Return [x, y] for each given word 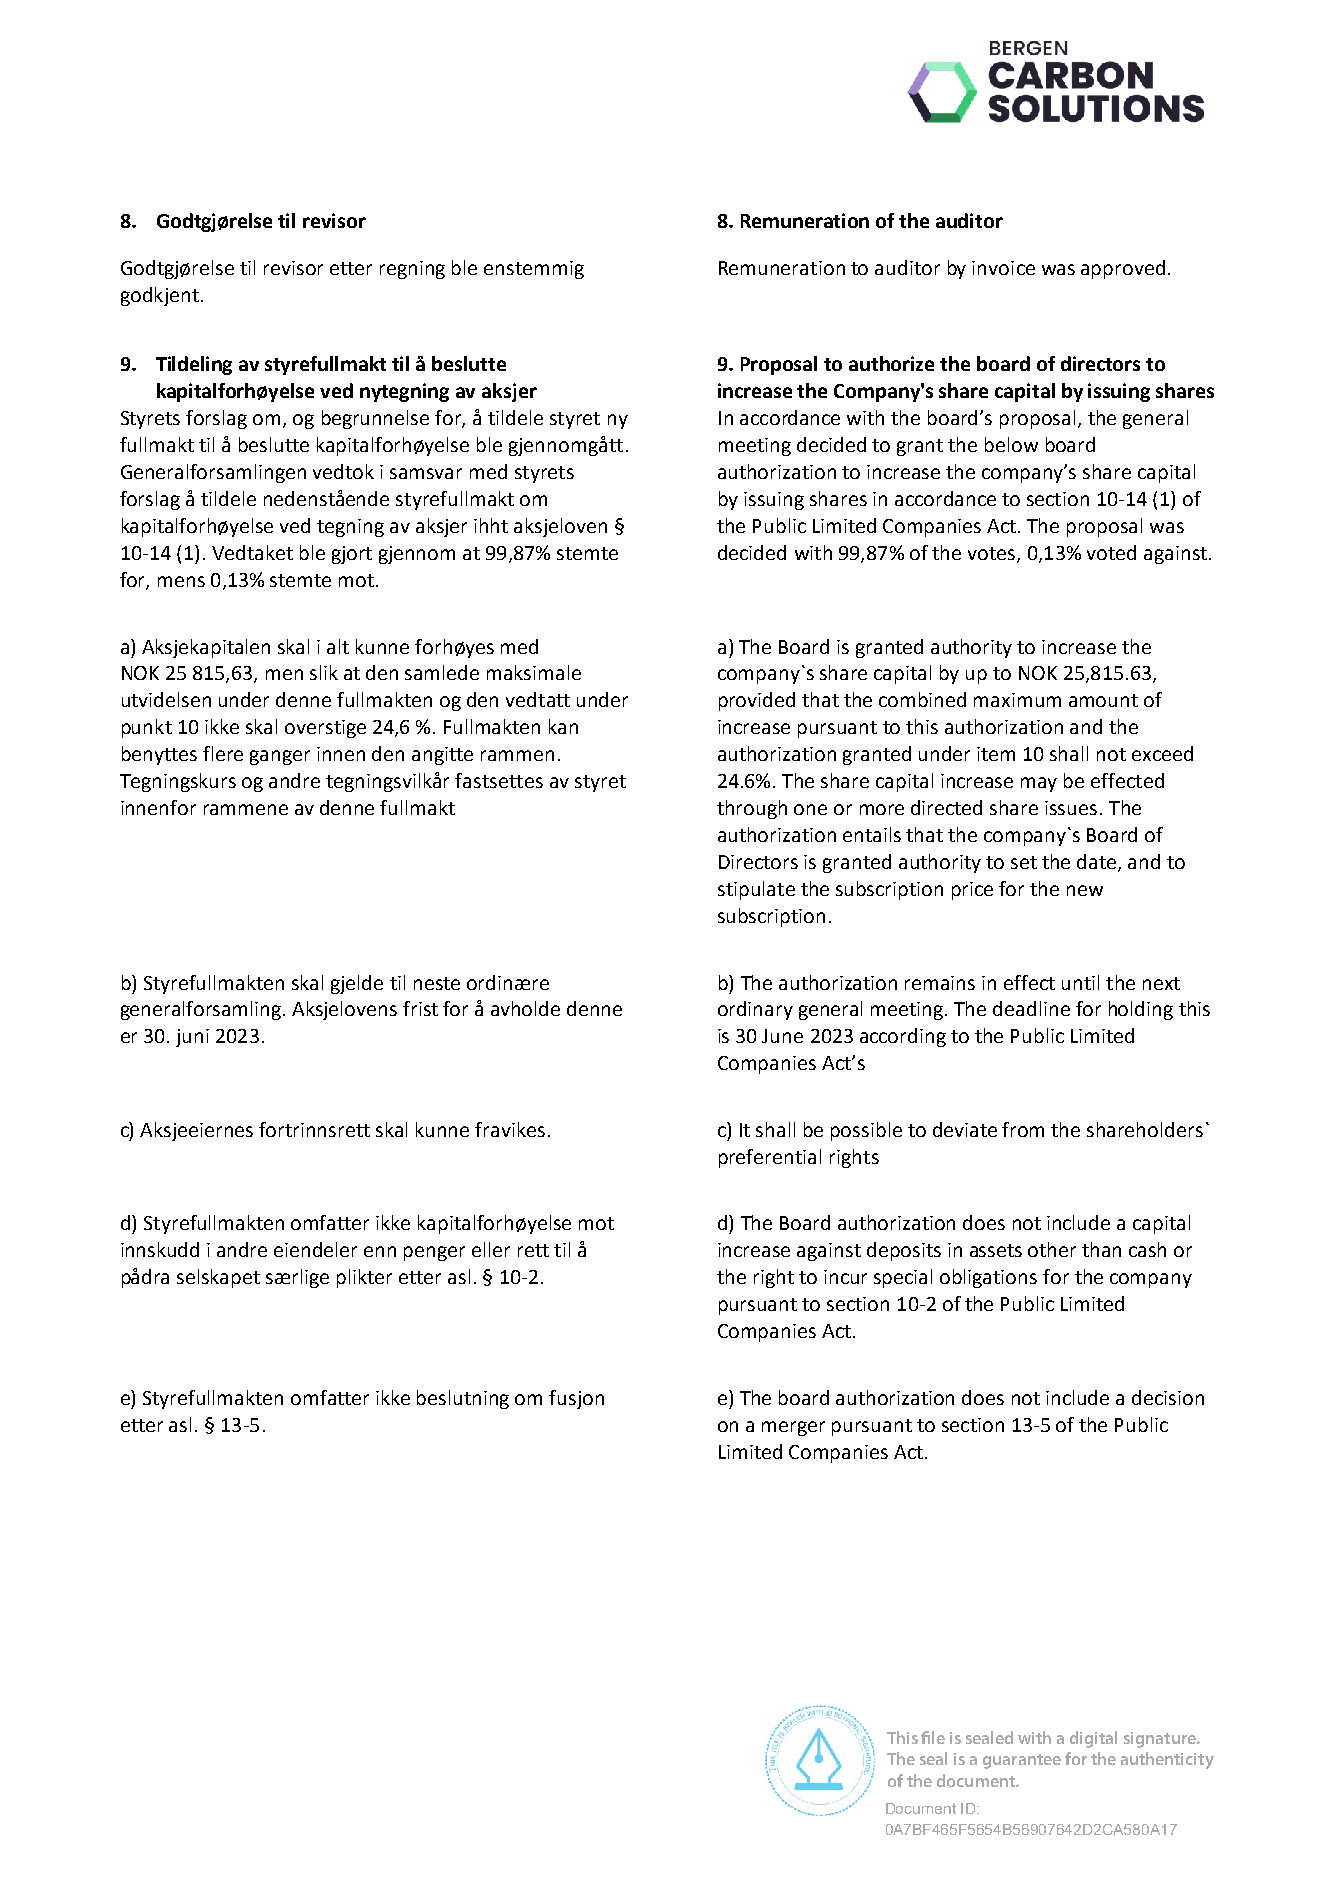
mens [181, 581]
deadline [1031, 1008]
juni [192, 1038]
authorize [891, 363]
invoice [1003, 268]
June [782, 1036]
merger [793, 1428]
